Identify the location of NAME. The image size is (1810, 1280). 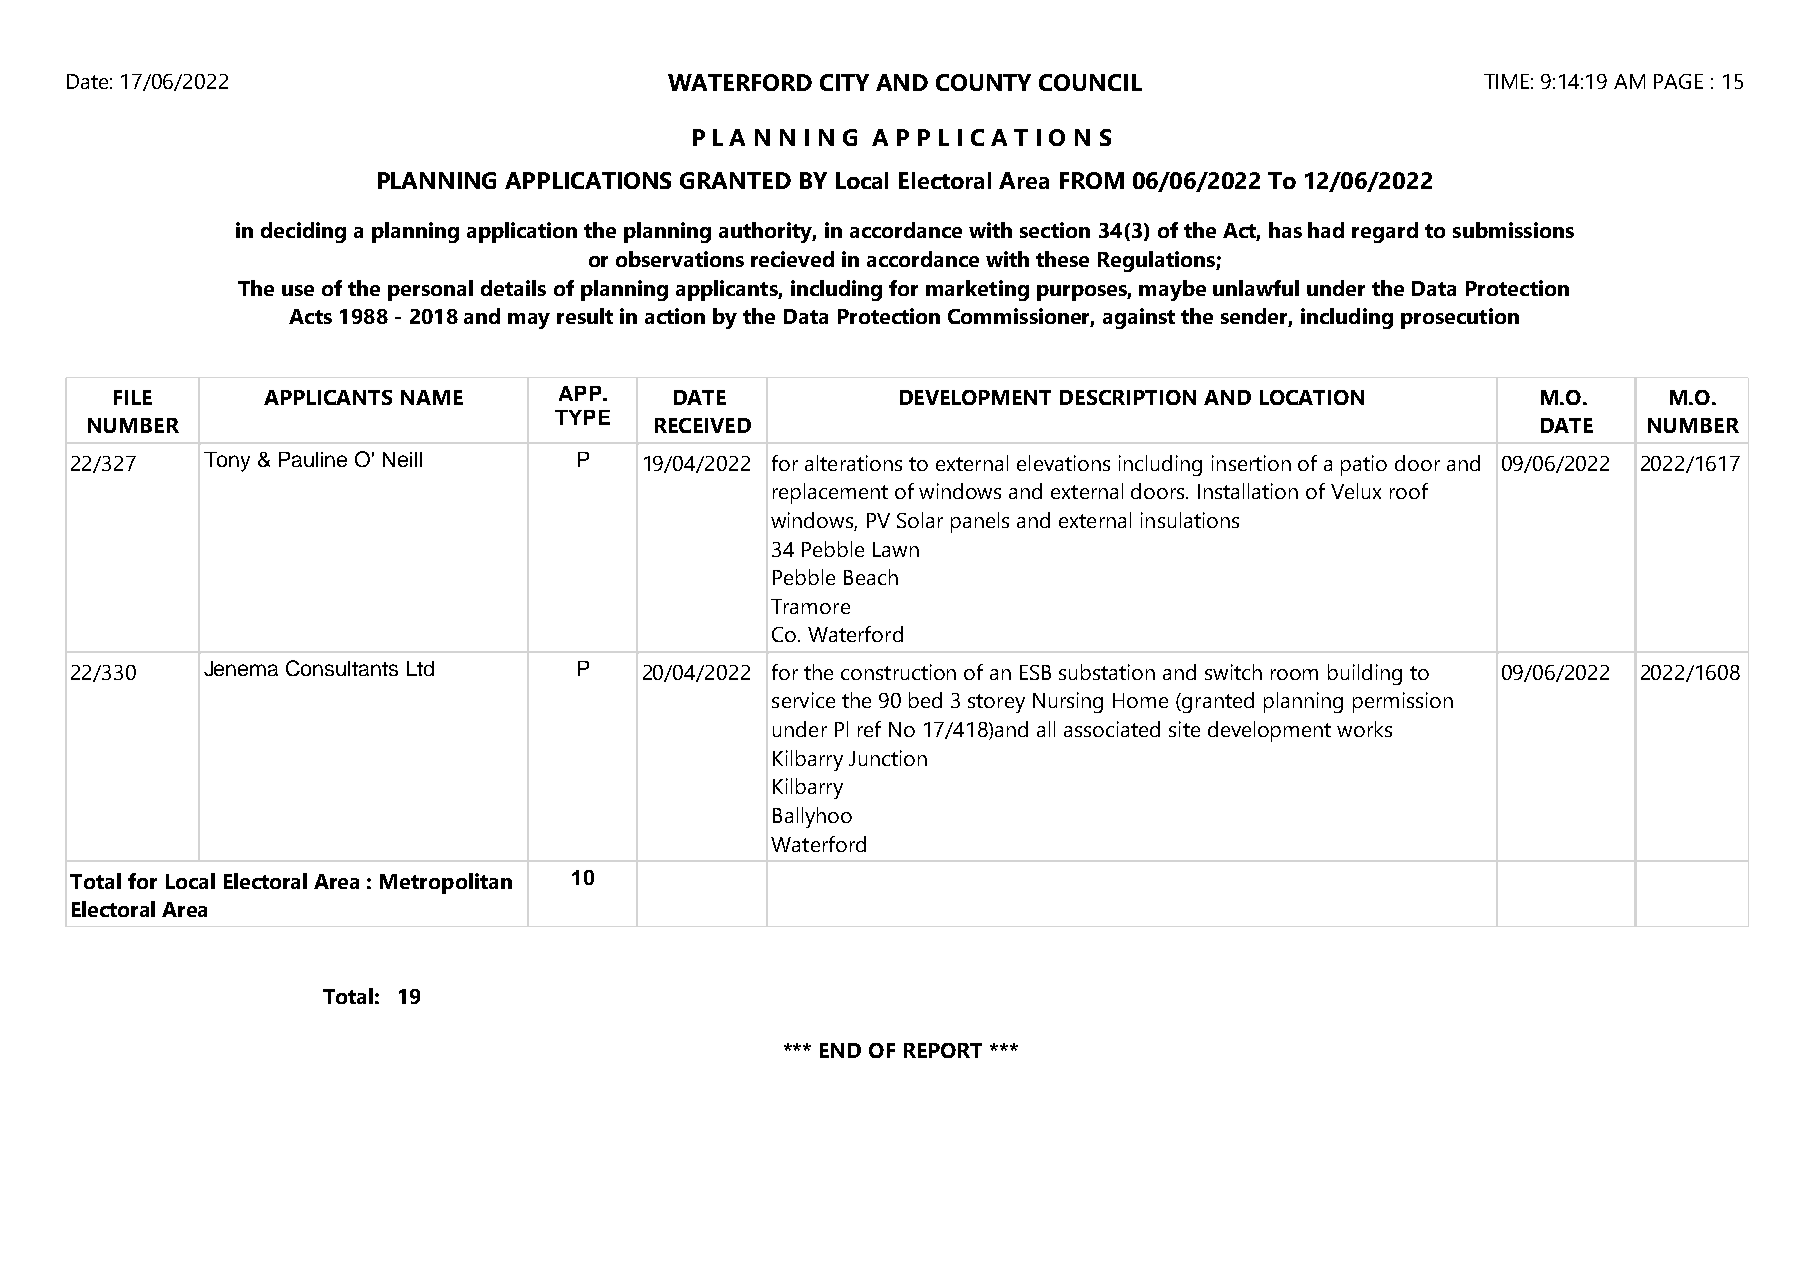
(432, 397).
